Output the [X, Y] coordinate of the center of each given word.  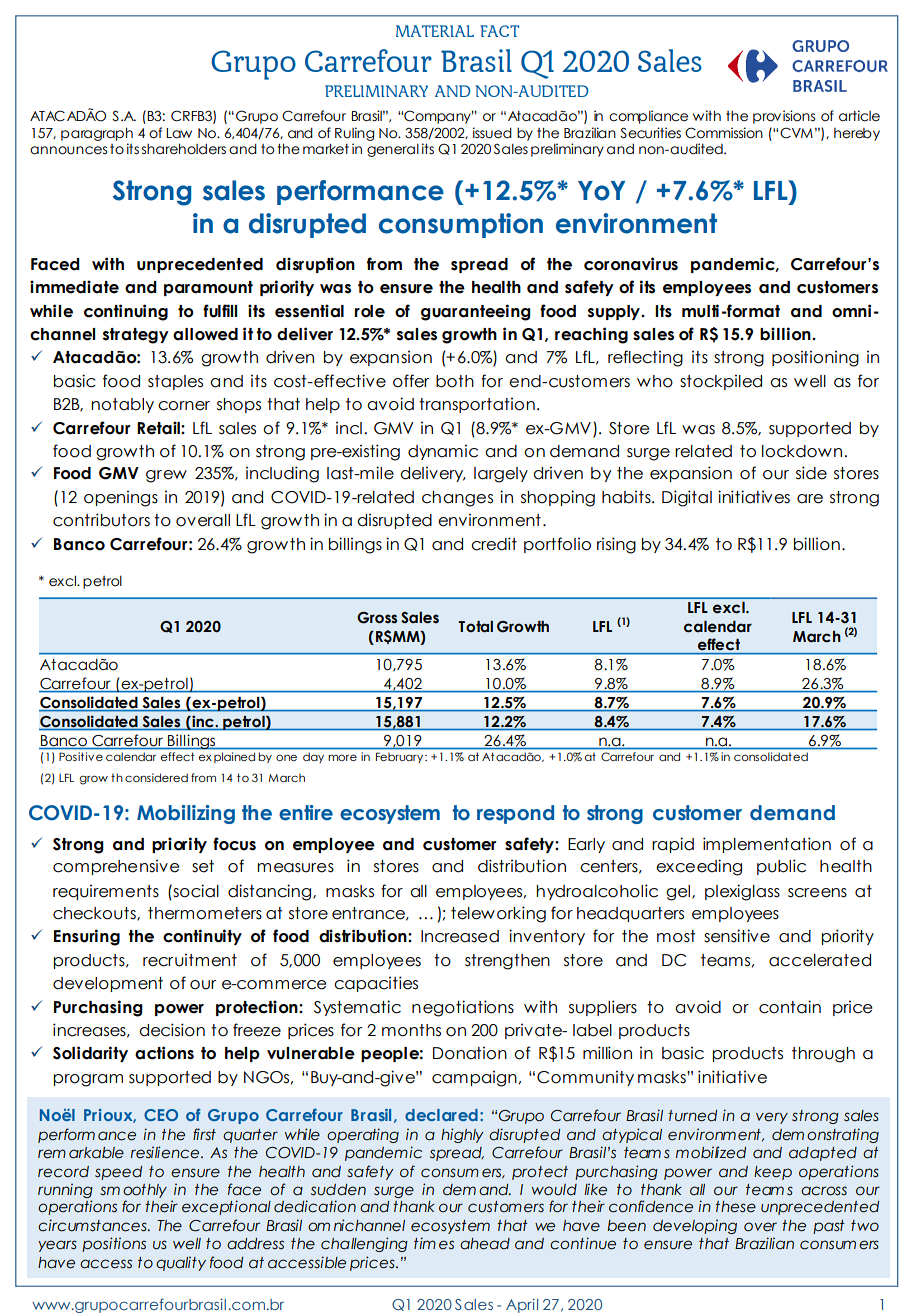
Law [179, 133]
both [455, 381]
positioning [815, 358]
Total [475, 627]
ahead [485, 1244]
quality [181, 1263]
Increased [460, 936]
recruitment [190, 960]
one [286, 757]
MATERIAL [435, 31]
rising [616, 545]
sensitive [737, 936]
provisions [784, 117]
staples [175, 382]
